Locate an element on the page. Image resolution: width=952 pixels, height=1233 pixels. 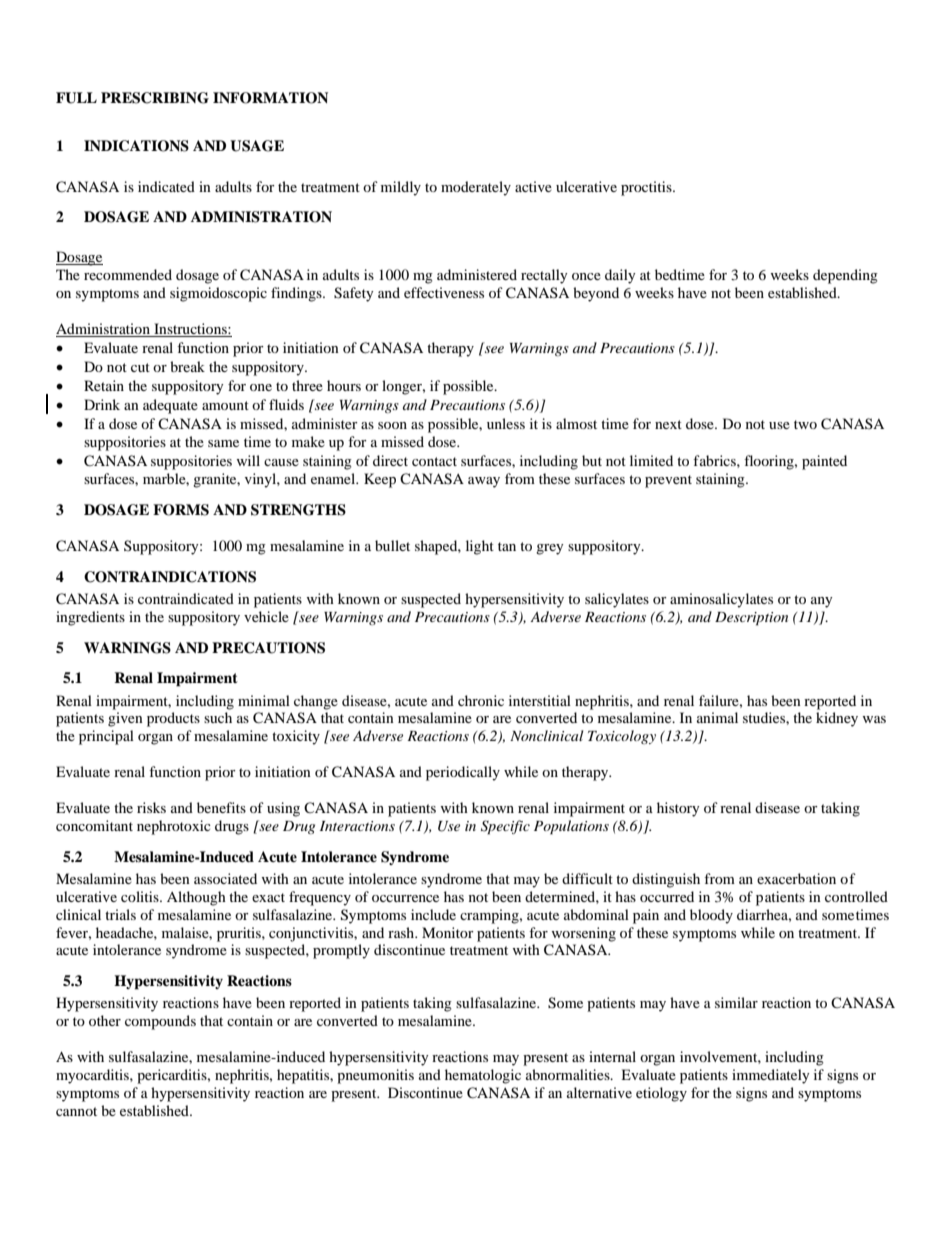
chronic is located at coordinates (481, 700).
